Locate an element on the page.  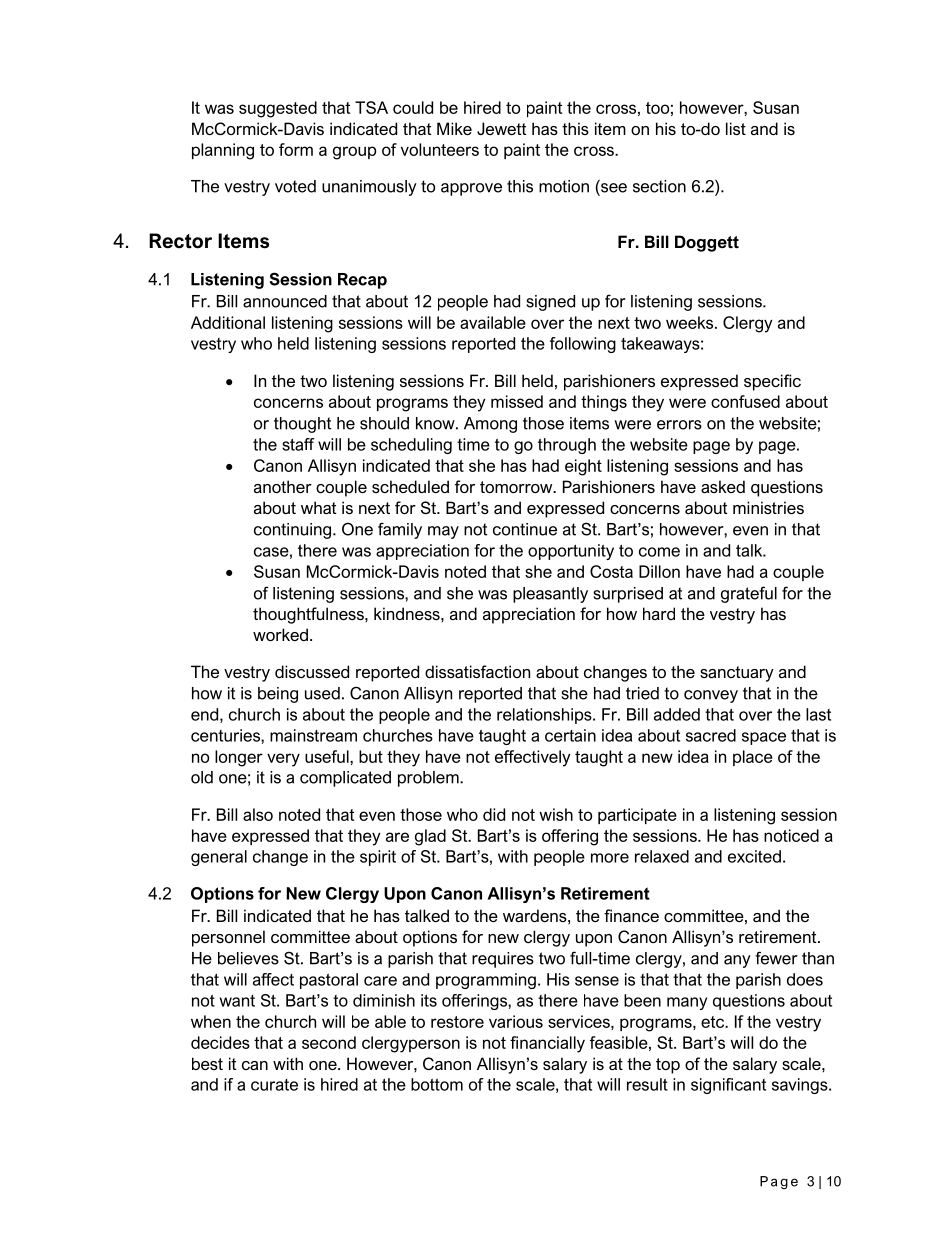
staff is located at coordinates (298, 444).
